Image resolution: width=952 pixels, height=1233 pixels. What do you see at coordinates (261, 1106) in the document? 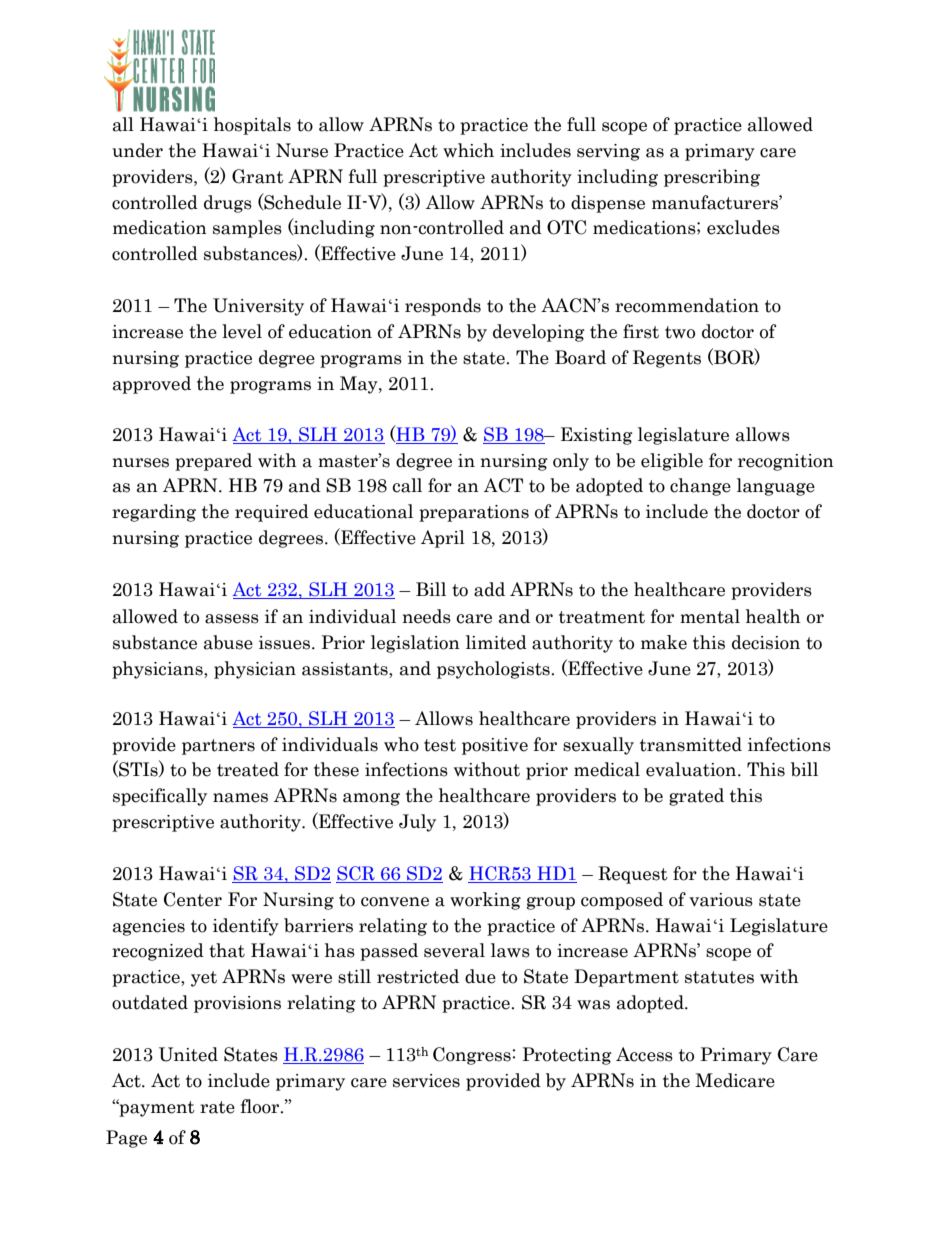
I see `floor` at bounding box center [261, 1106].
